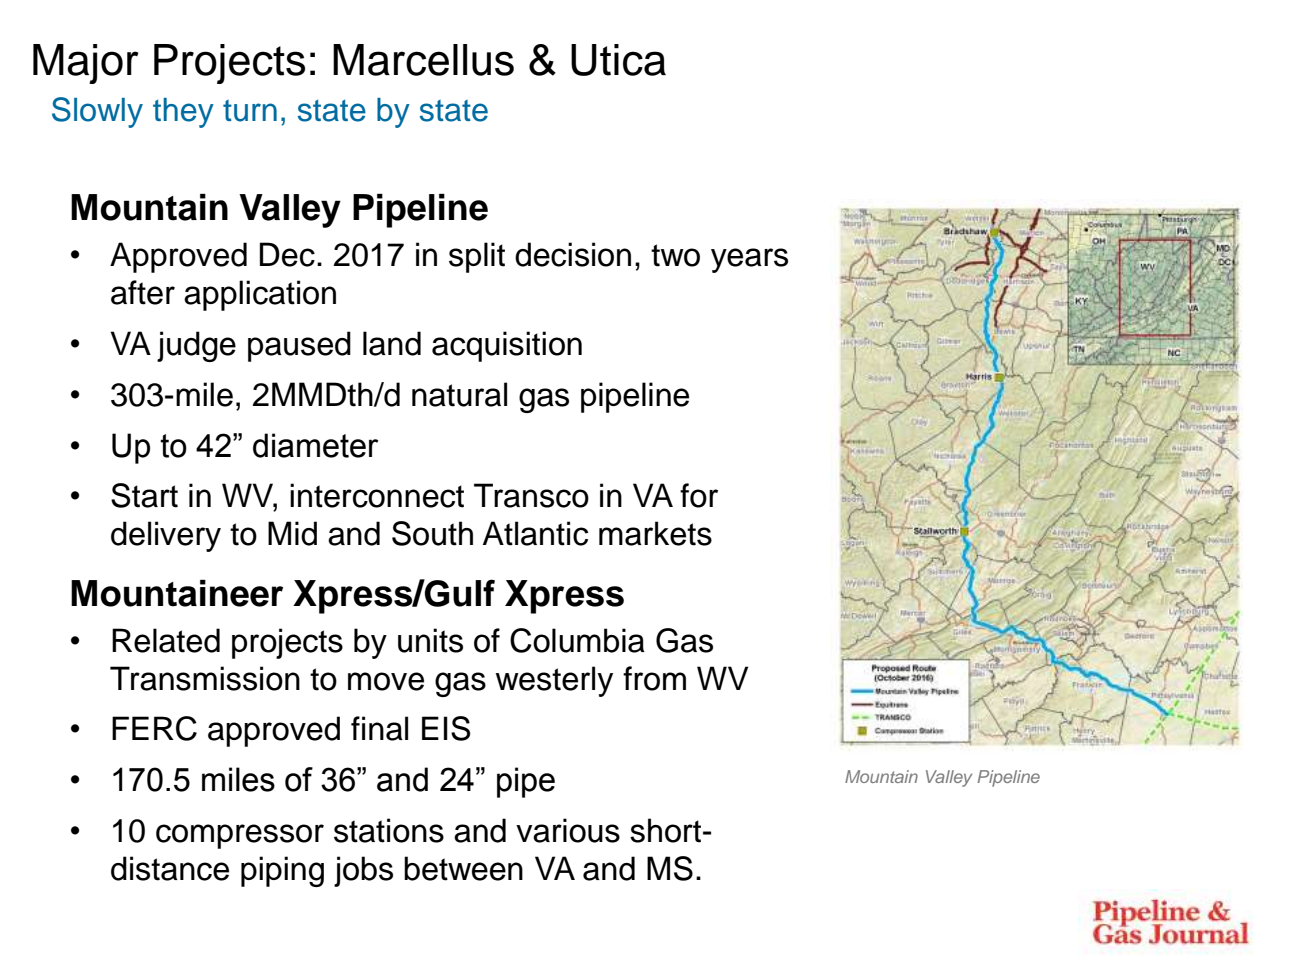 The height and width of the image is (971, 1295). Describe the element at coordinates (196, 346) in the image. I see `judge` at that location.
